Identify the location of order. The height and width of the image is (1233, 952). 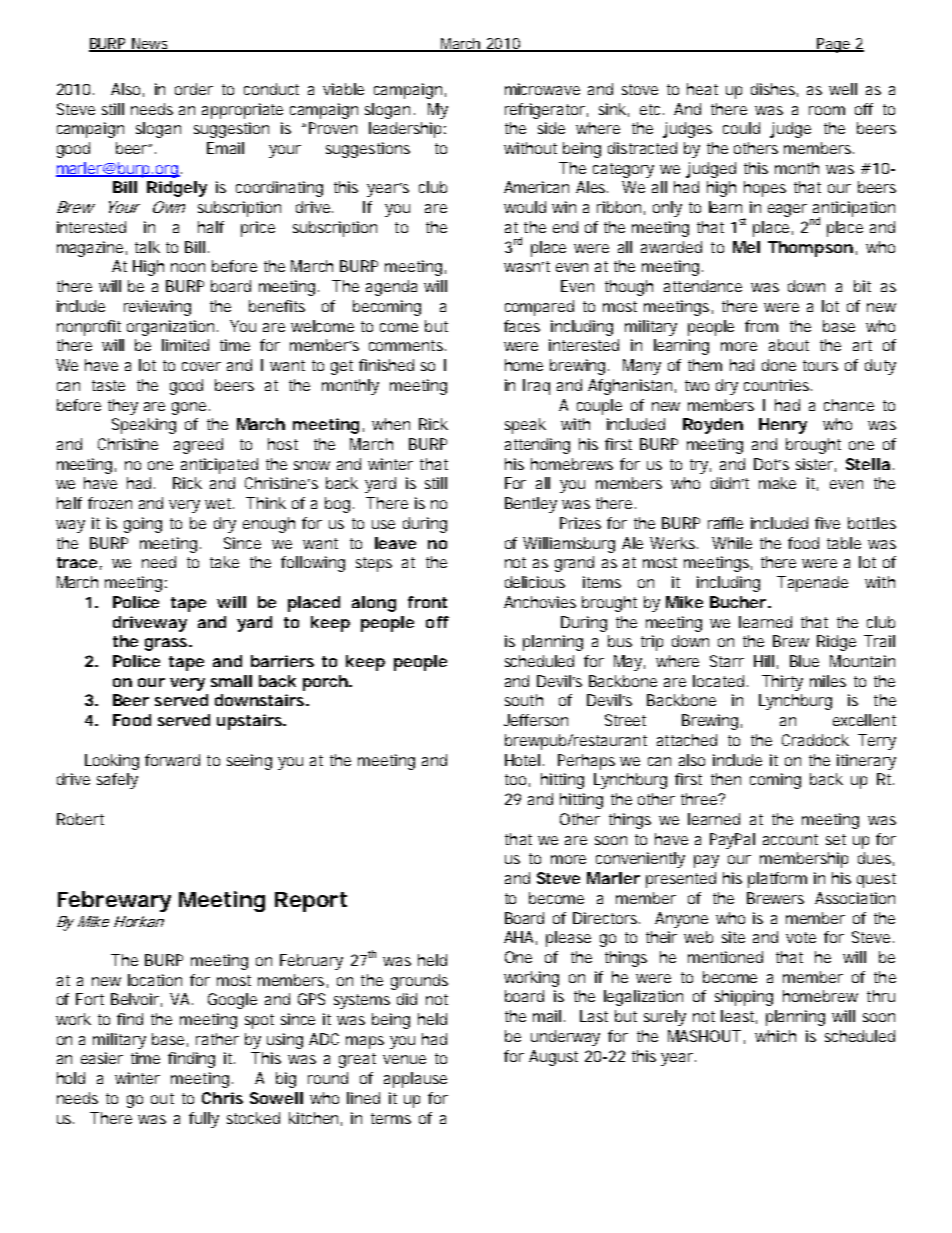
(194, 89).
